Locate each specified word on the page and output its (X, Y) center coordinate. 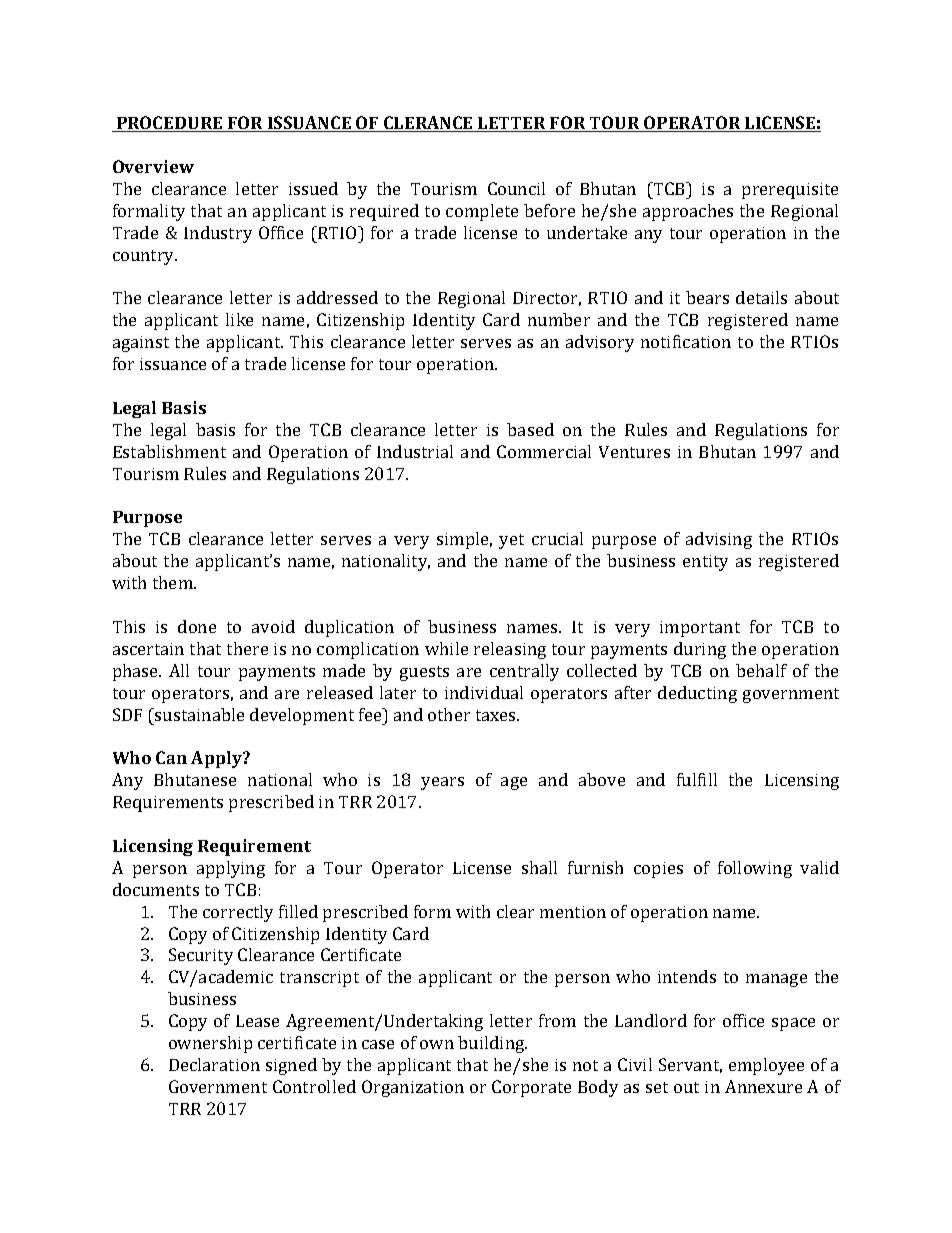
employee (766, 1066)
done (197, 626)
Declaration (214, 1064)
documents (156, 889)
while (446, 648)
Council (516, 188)
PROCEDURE (170, 124)
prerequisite (790, 191)
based (530, 429)
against (141, 344)
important (700, 629)
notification (686, 341)
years (442, 783)
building (492, 1044)
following (755, 869)
